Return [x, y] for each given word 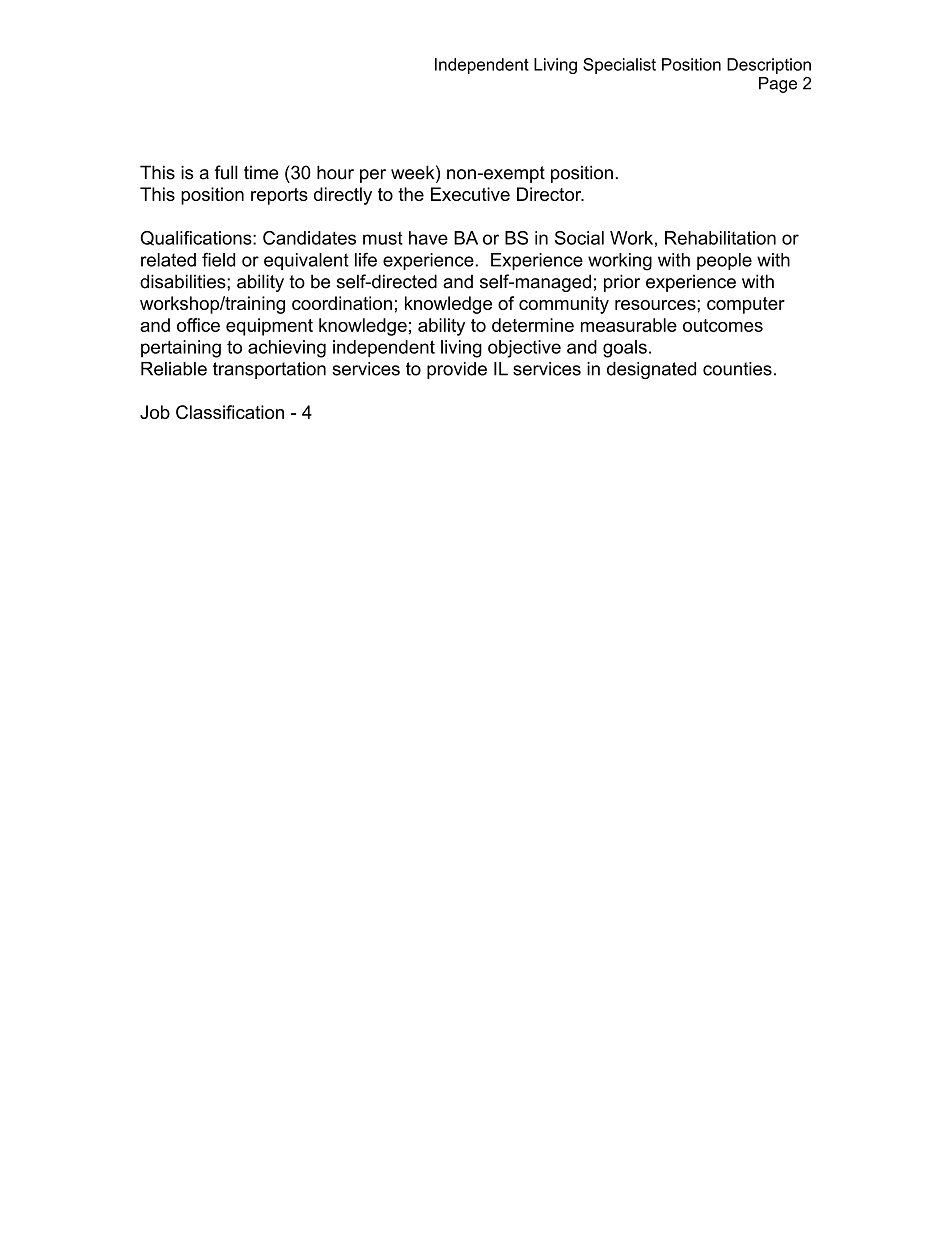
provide [457, 370]
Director [550, 194]
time [261, 172]
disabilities [184, 281]
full [226, 172]
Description [769, 66]
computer [746, 305]
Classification [230, 412]
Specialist [619, 66]
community [564, 305]
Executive [470, 194]
